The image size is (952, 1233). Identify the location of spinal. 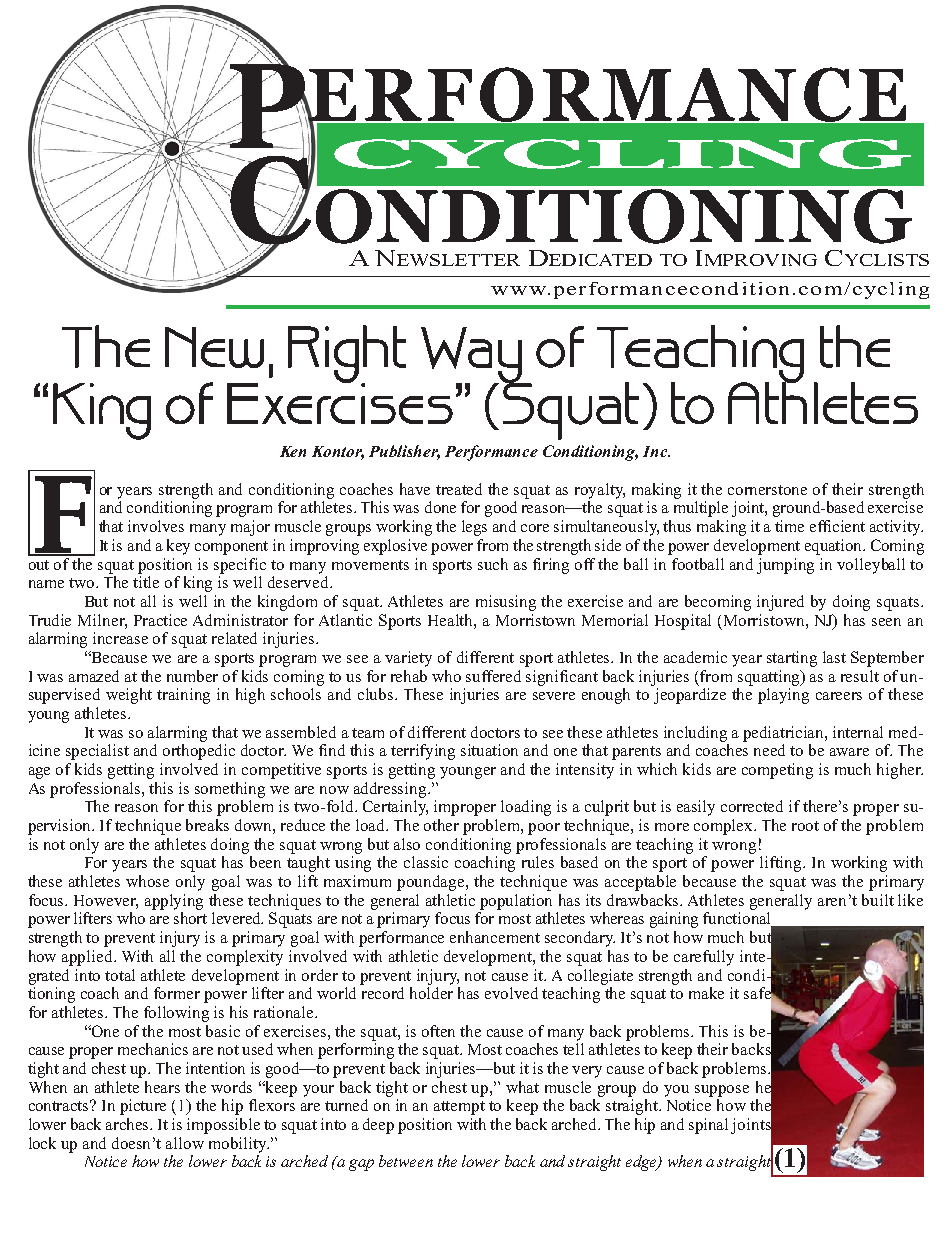
(708, 1126).
